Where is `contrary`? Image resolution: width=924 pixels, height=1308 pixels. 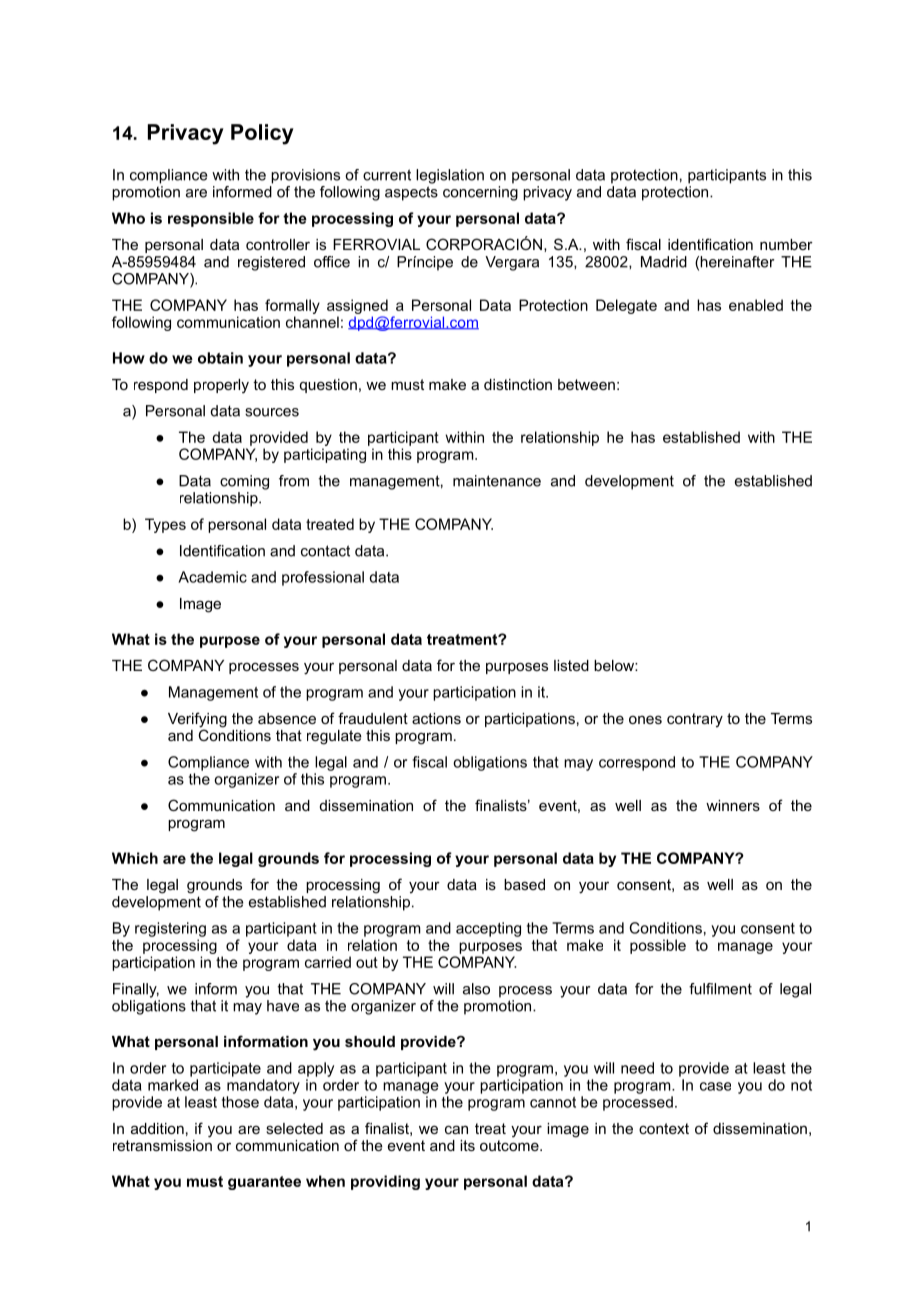
contrary is located at coordinates (695, 720).
